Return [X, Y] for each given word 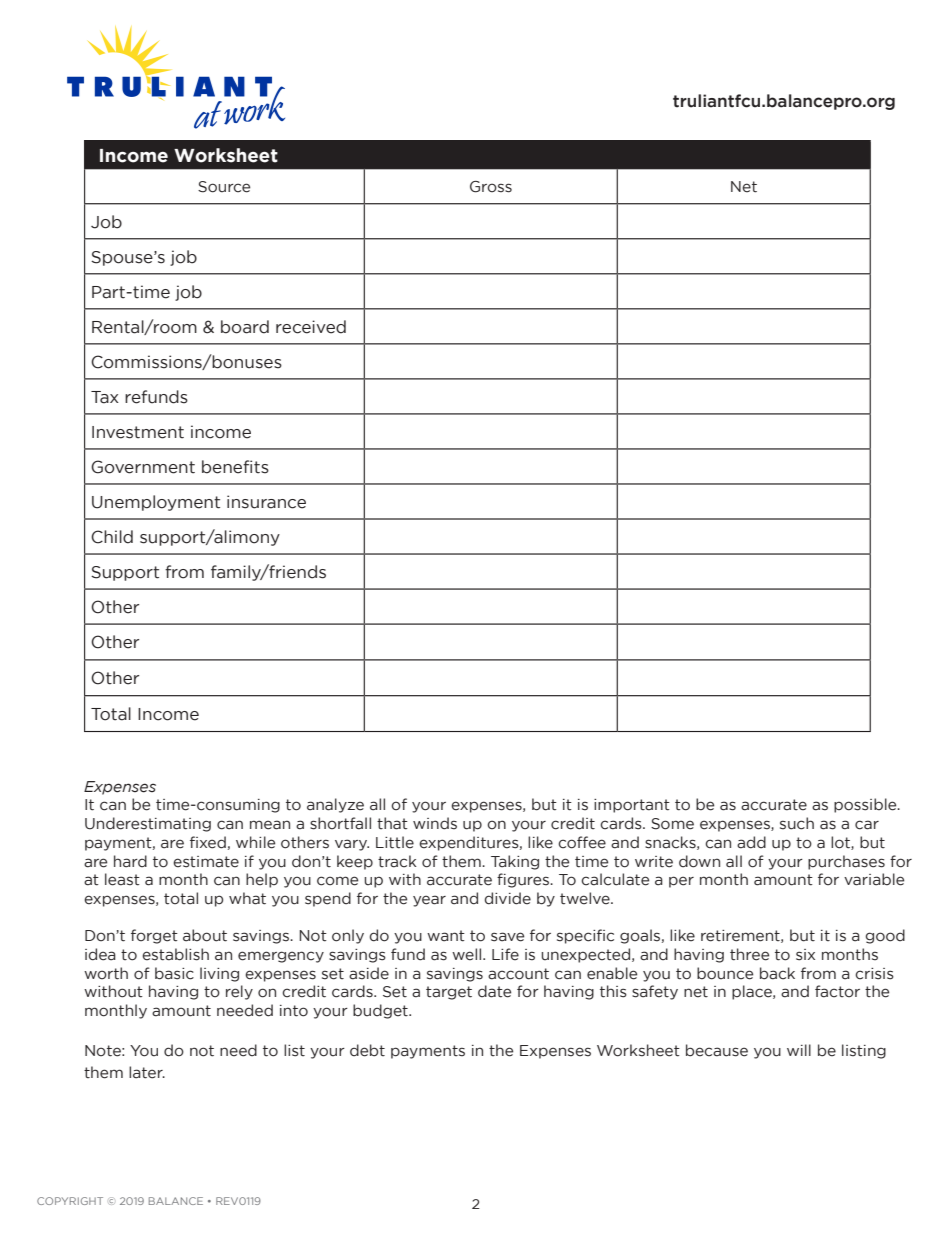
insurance [266, 502]
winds [435, 823]
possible [866, 805]
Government [143, 467]
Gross [491, 187]
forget [154, 936]
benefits [235, 467]
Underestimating [148, 824]
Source [224, 187]
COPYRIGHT [70, 1201]
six [805, 955]
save [507, 937]
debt [367, 1050]
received [311, 327]
